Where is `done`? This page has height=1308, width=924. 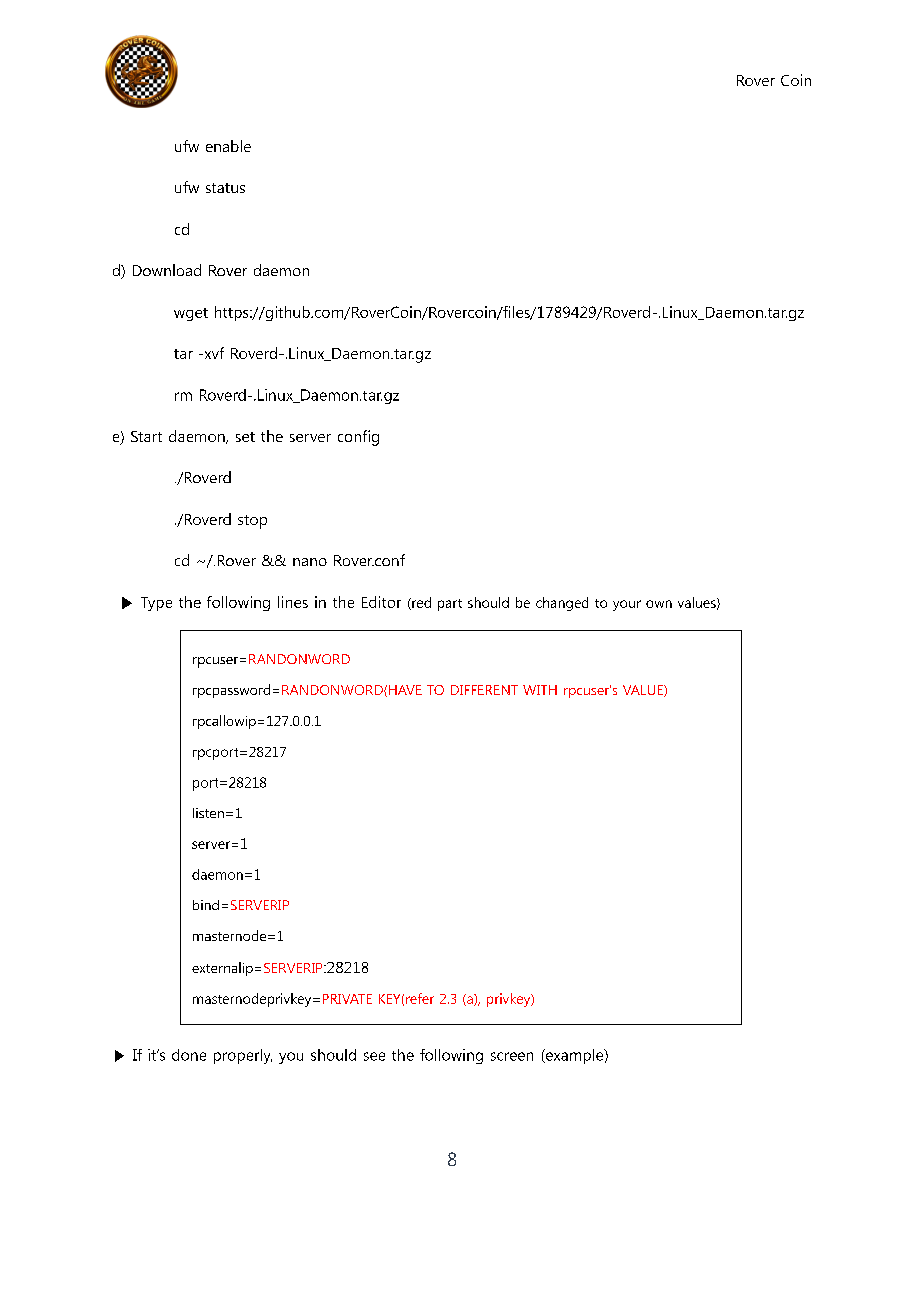
done is located at coordinates (189, 1055).
